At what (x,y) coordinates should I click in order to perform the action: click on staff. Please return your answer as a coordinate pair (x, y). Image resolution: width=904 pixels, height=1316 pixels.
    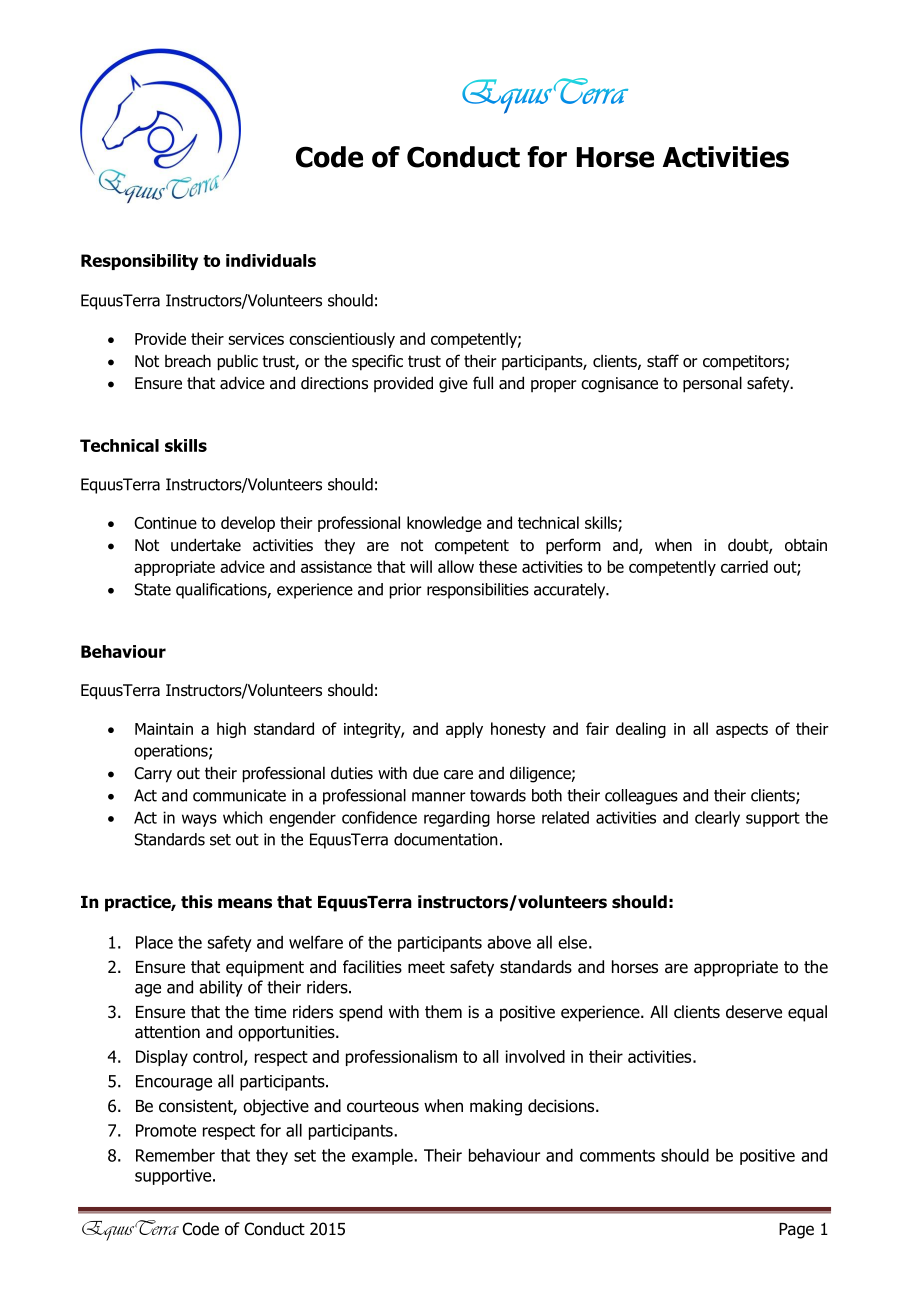
    Looking at the image, I should click on (663, 361).
